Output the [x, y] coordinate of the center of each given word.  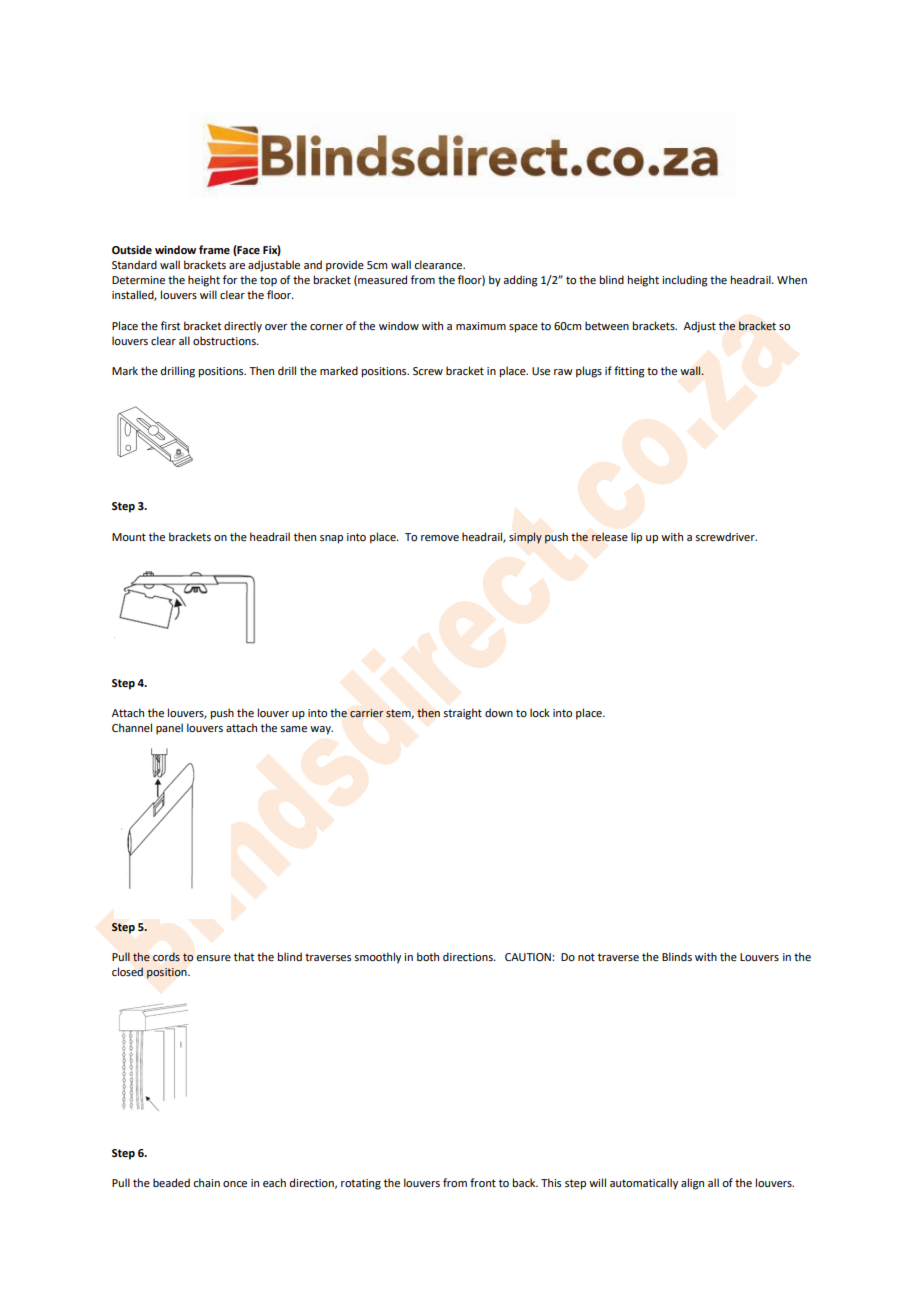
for [230, 279]
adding [520, 281]
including [685, 281]
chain [206, 1182]
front [483, 1182]
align [692, 1184]
